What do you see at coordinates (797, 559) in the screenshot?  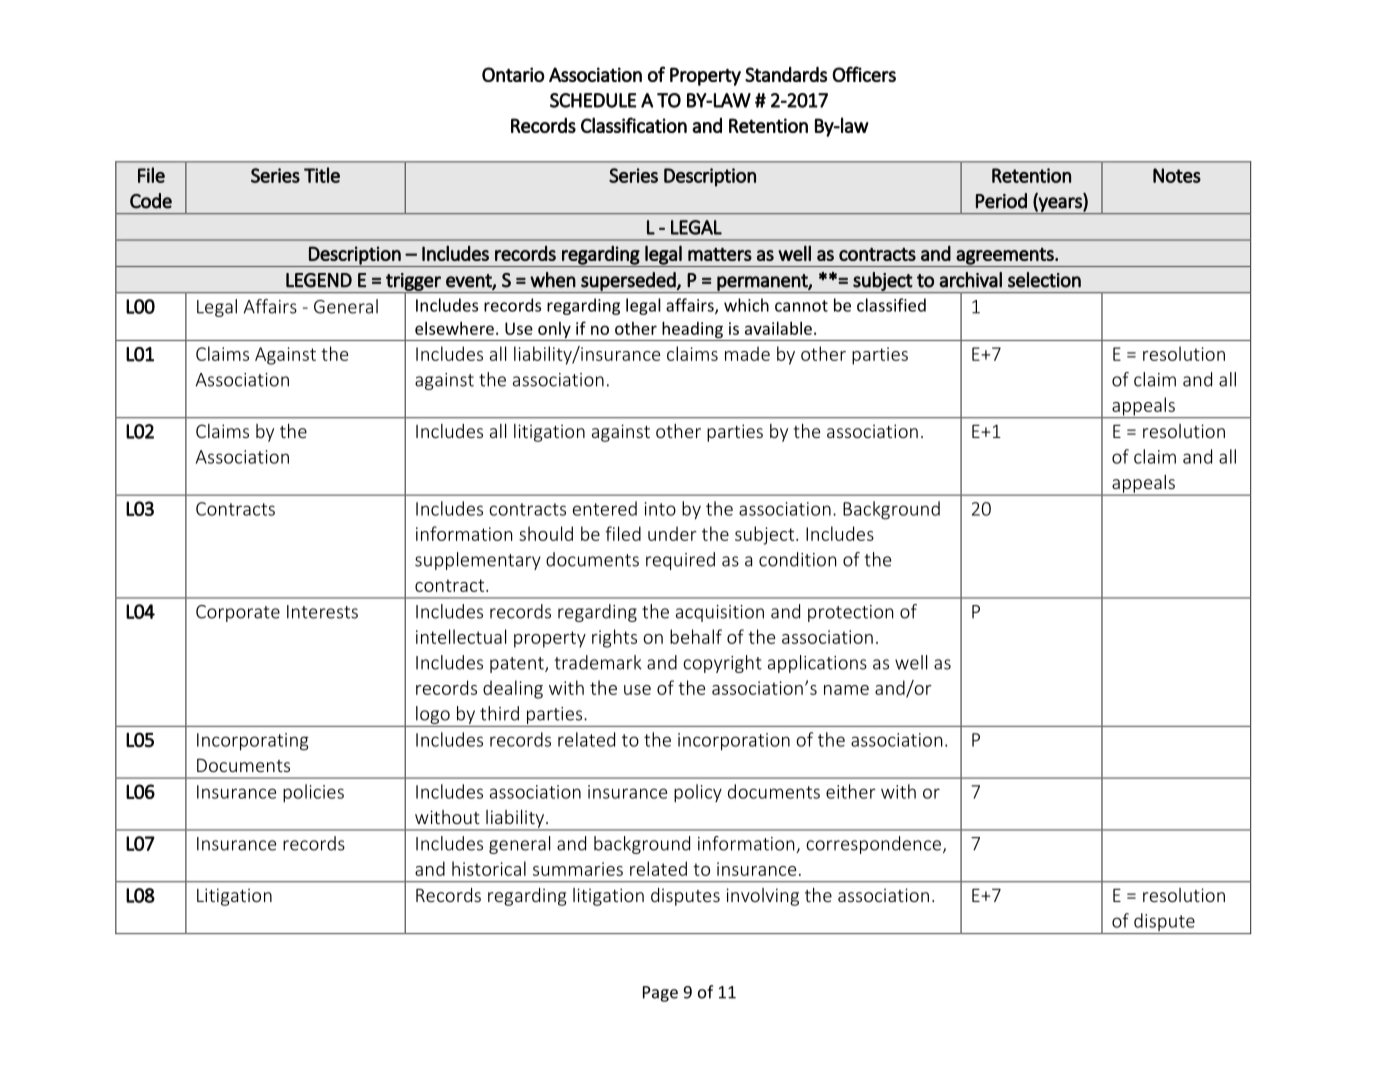 I see `condition` at bounding box center [797, 559].
